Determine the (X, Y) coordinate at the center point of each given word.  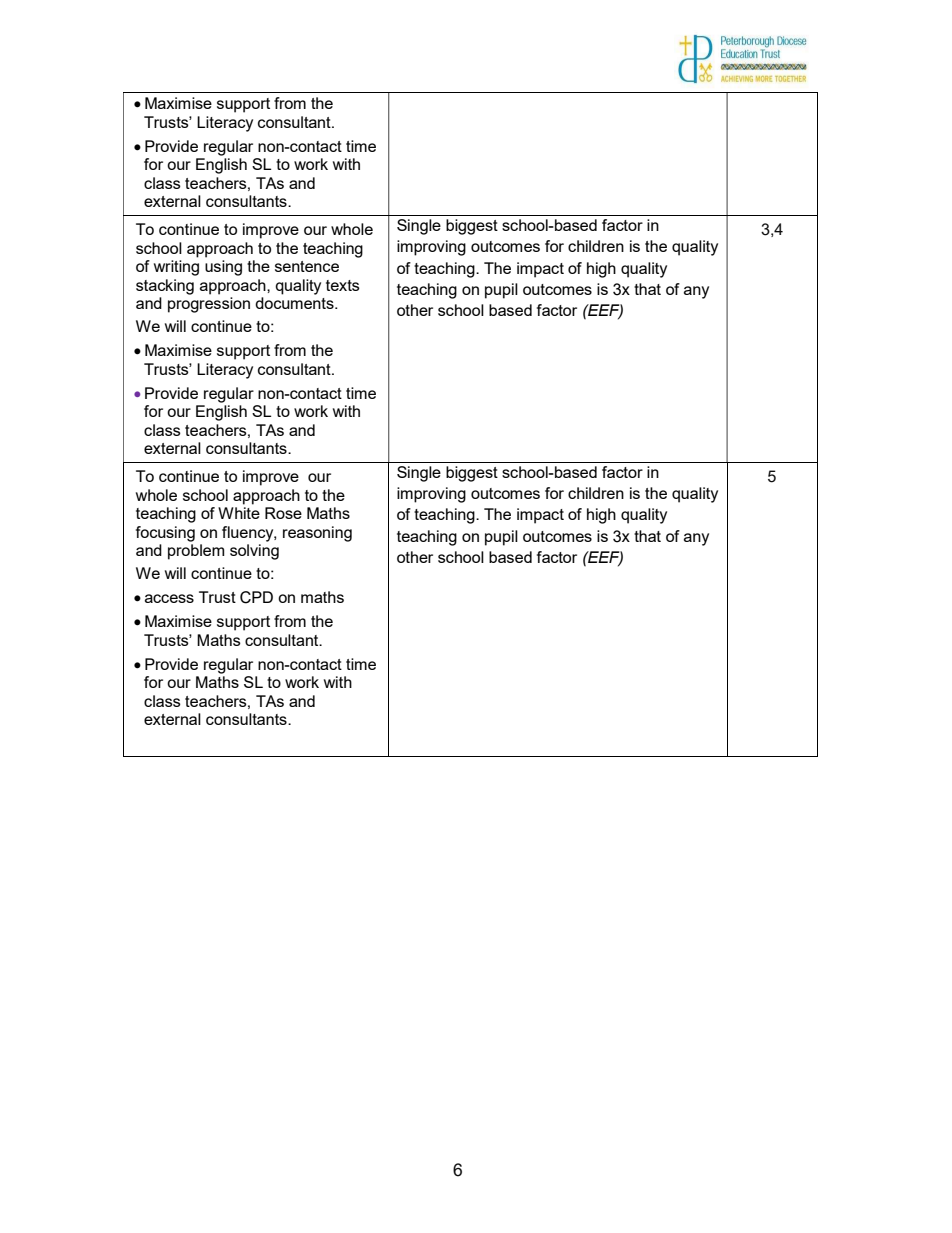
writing (176, 268)
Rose (283, 513)
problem (196, 552)
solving (254, 552)
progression (209, 305)
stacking (165, 287)
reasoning (317, 534)
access (169, 598)
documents (295, 303)
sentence (307, 266)
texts (343, 285)
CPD (256, 597)
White (239, 513)
